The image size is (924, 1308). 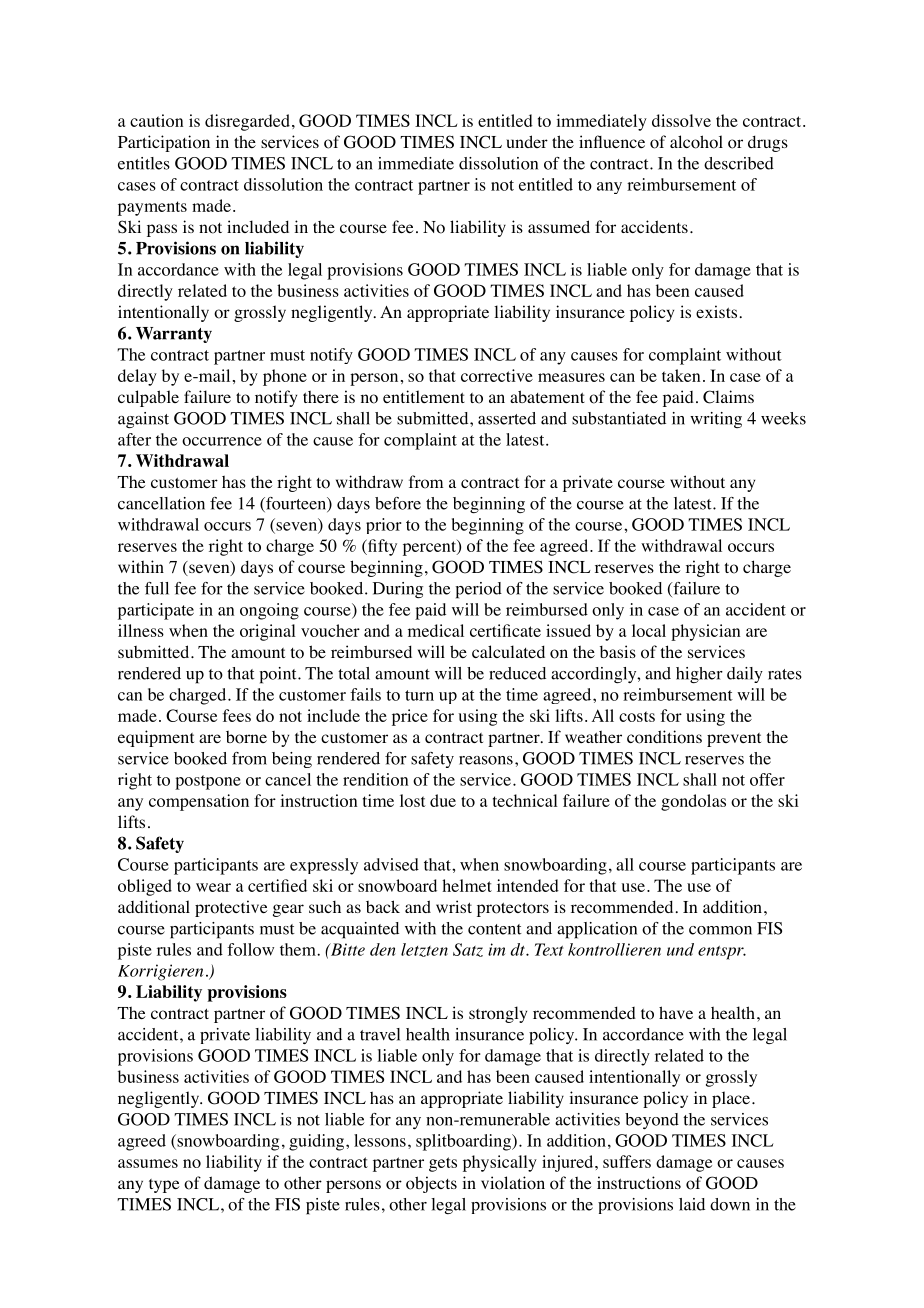 What do you see at coordinates (454, 906) in the page?
I see `wrist` at bounding box center [454, 906].
